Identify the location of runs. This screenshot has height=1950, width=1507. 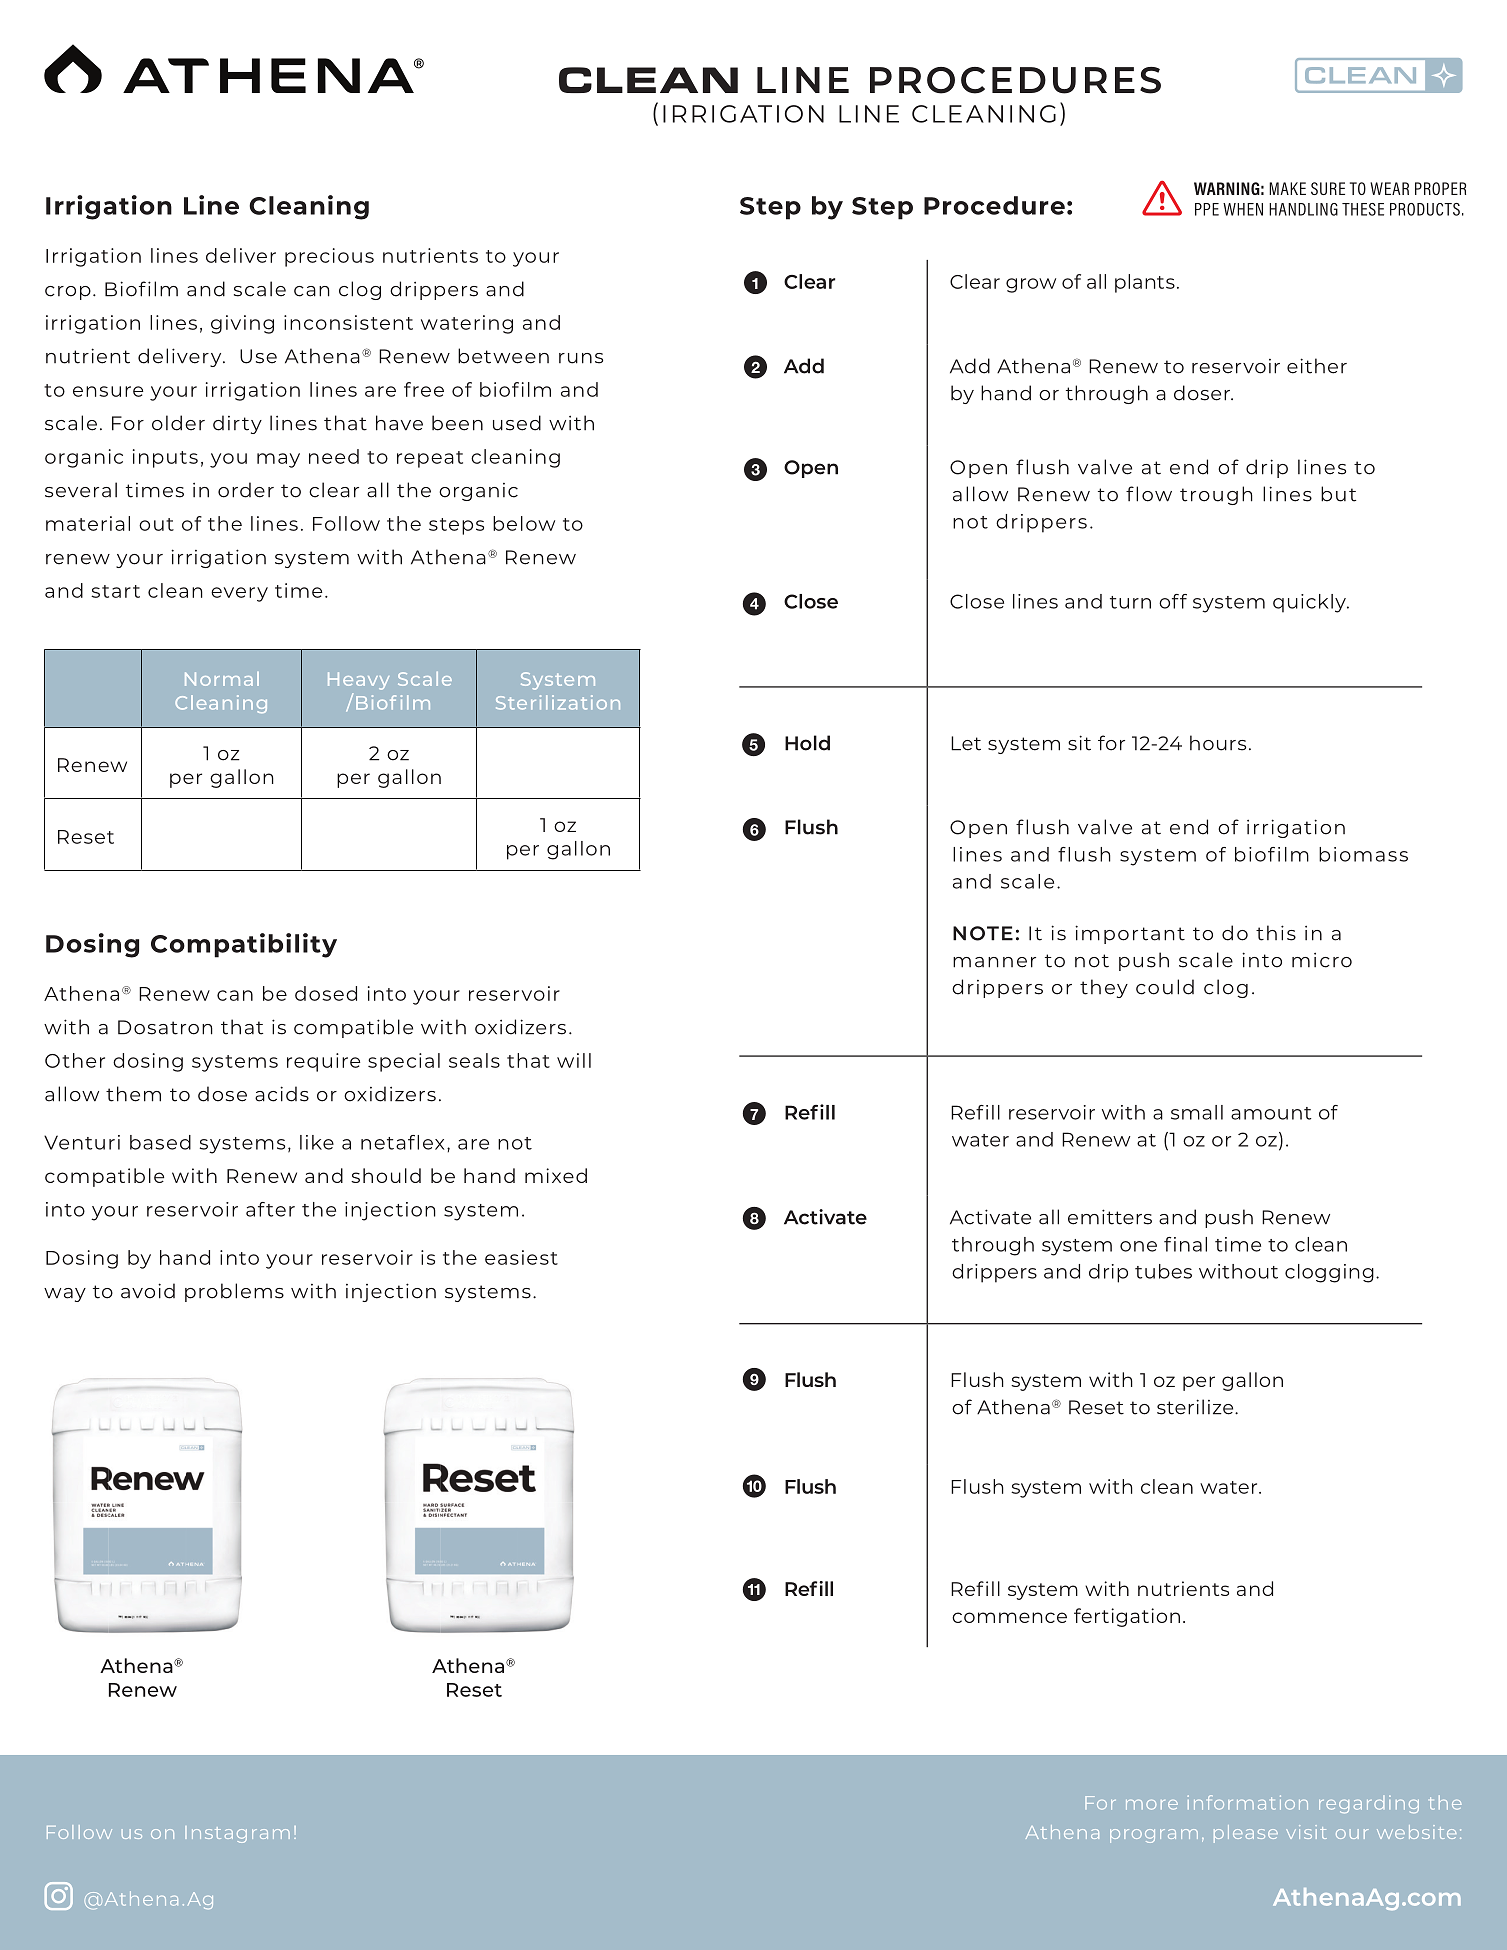
(581, 358).
